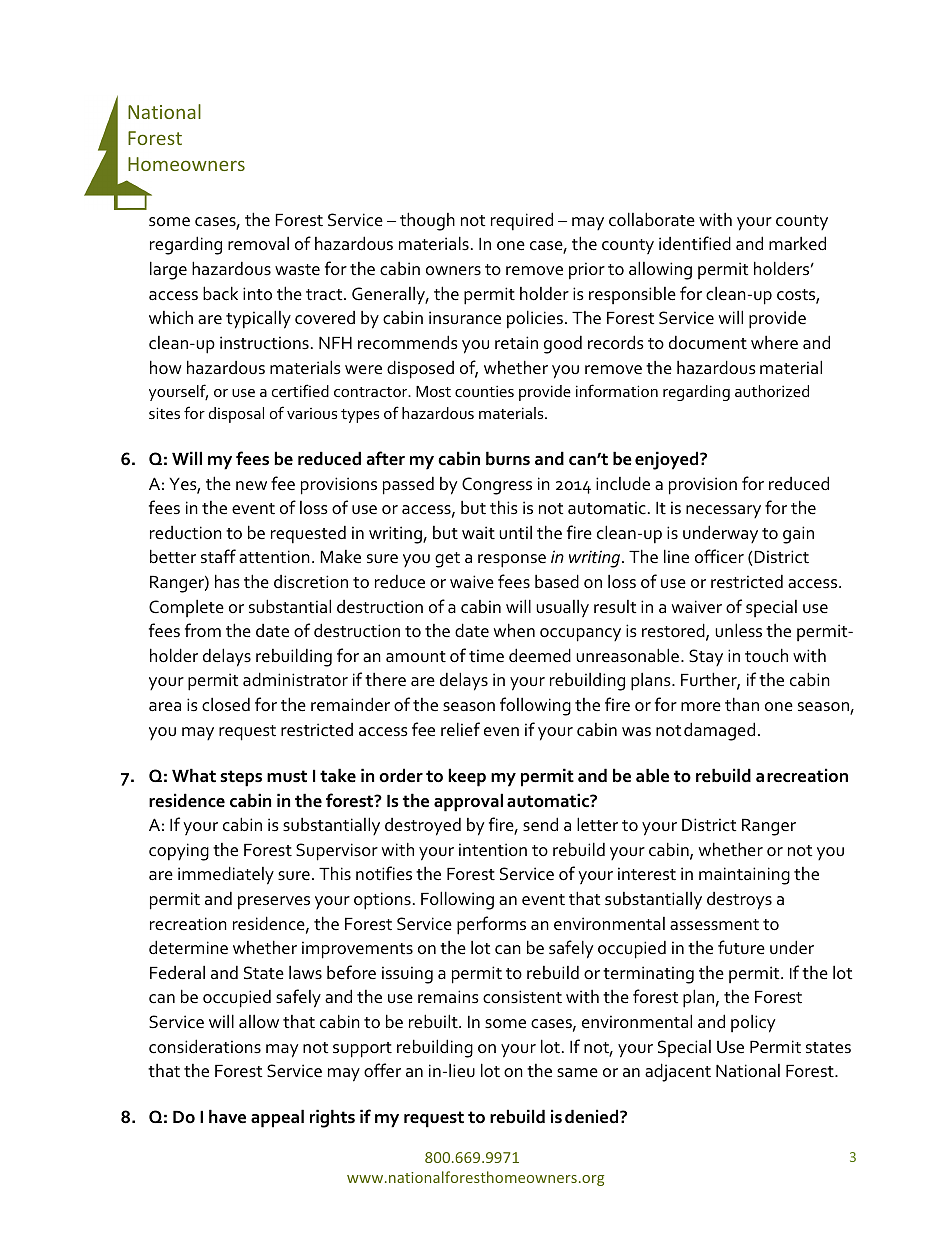 The width and height of the document is (952, 1233). What do you see at coordinates (522, 221) in the document?
I see `required` at bounding box center [522, 221].
